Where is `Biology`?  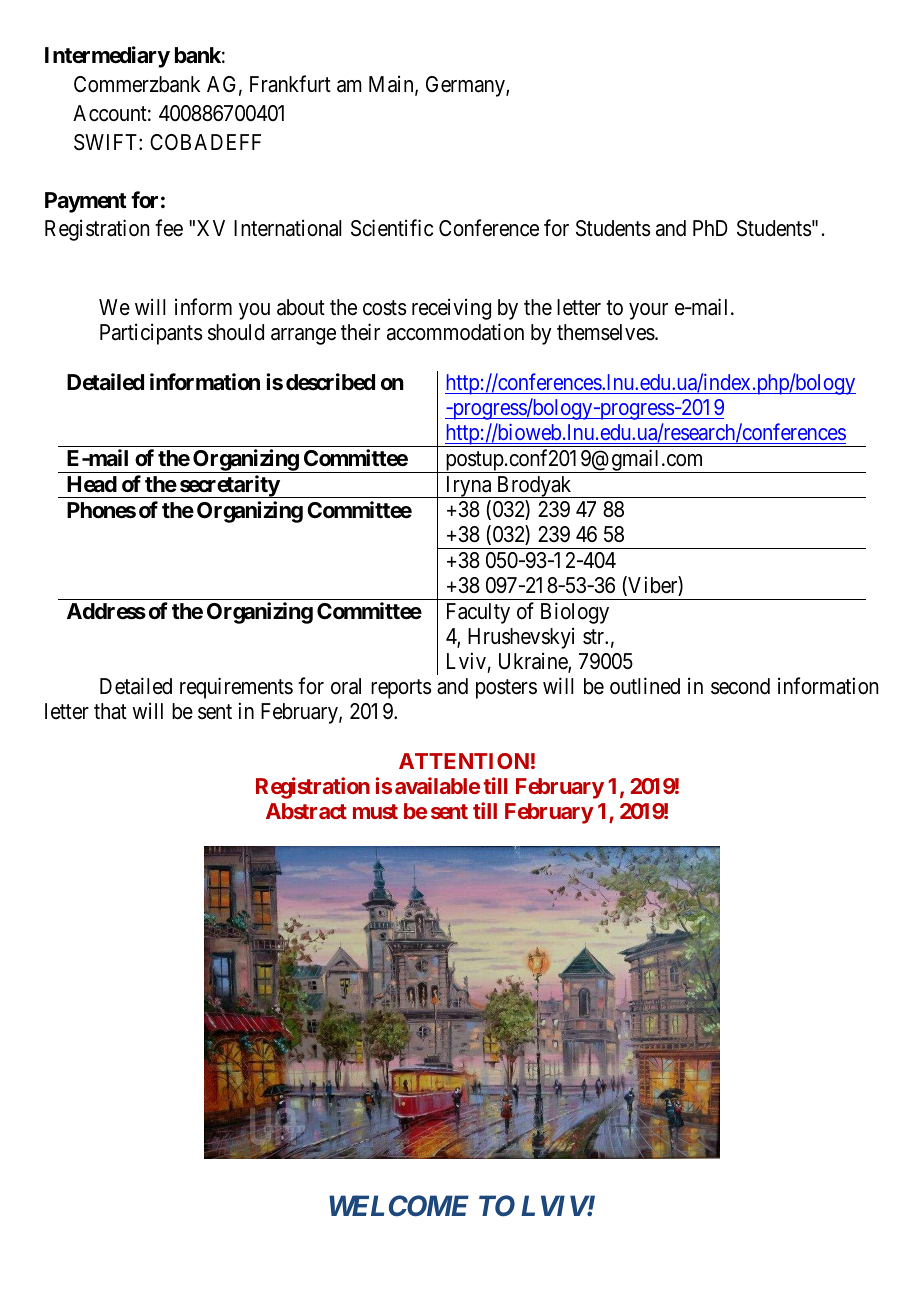 Biology is located at coordinates (575, 613).
